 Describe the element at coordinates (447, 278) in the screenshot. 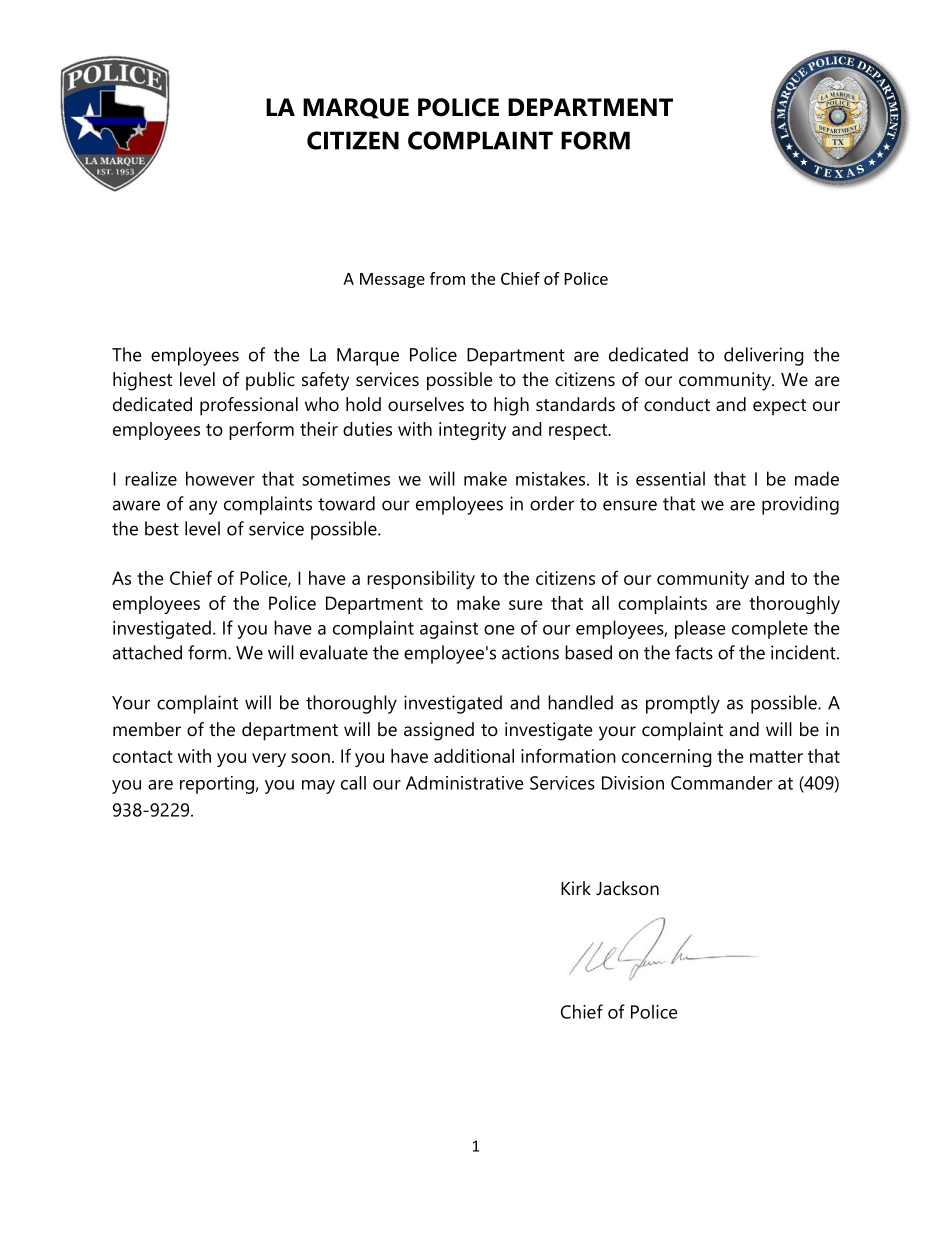

I see `from` at that location.
